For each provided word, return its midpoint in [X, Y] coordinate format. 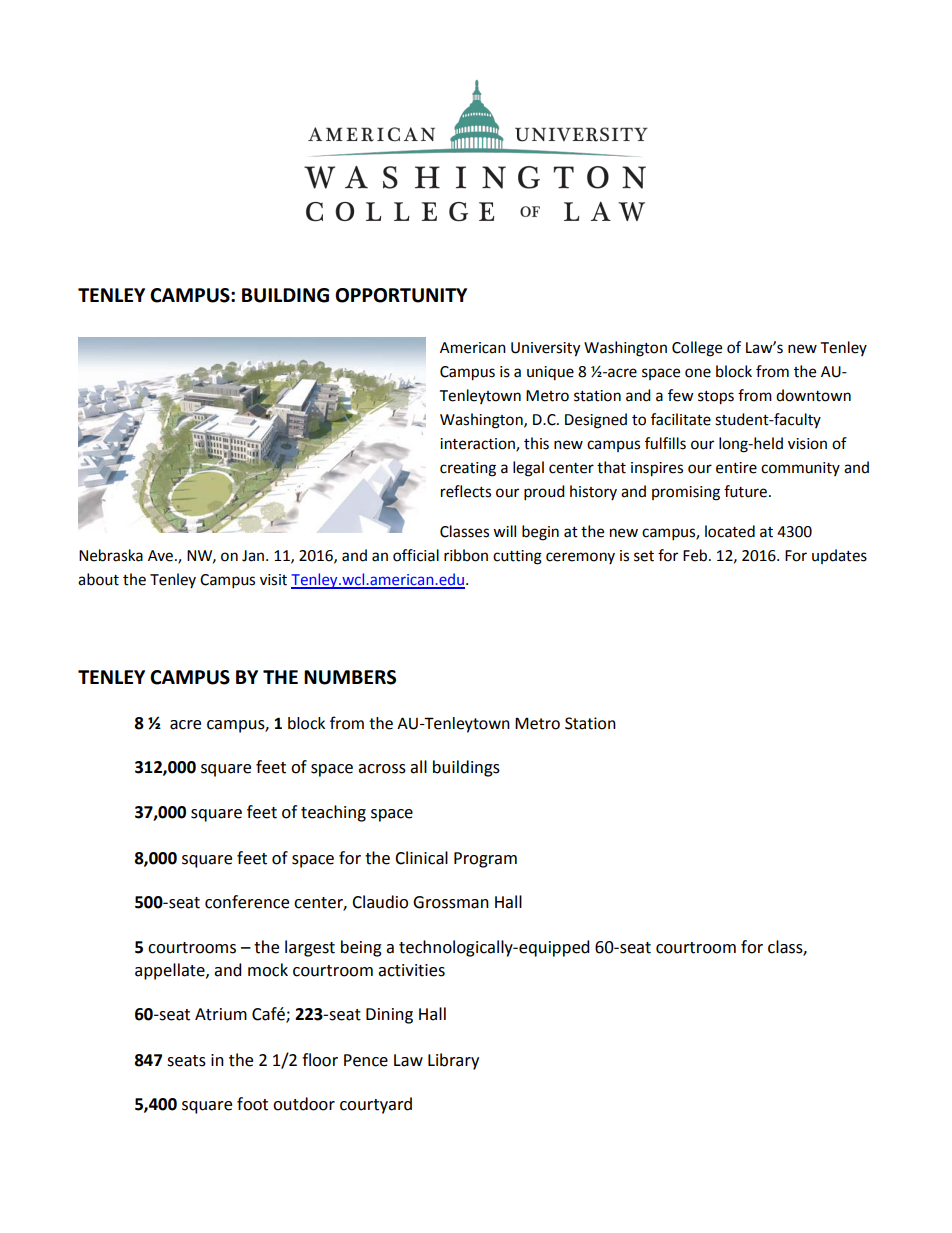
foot [252, 1104]
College [697, 349]
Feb [696, 555]
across [382, 769]
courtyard [376, 1105]
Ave [162, 556]
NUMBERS [350, 677]
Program [485, 860]
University [545, 349]
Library [453, 1061]
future [745, 491]
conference [247, 902]
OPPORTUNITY [401, 295]
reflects [466, 491]
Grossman [451, 902]
